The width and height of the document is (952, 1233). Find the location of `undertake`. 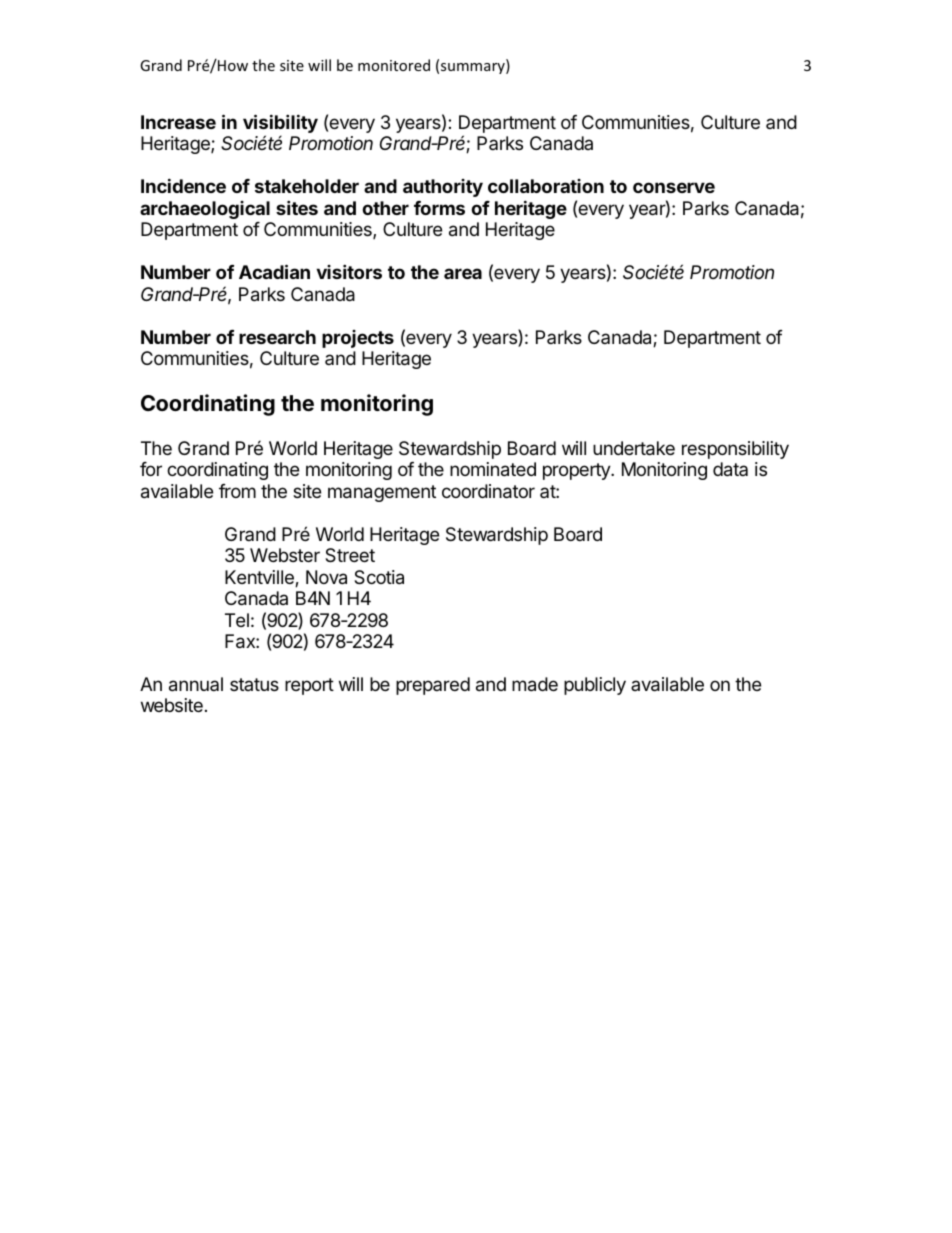

undertake is located at coordinates (634, 448).
